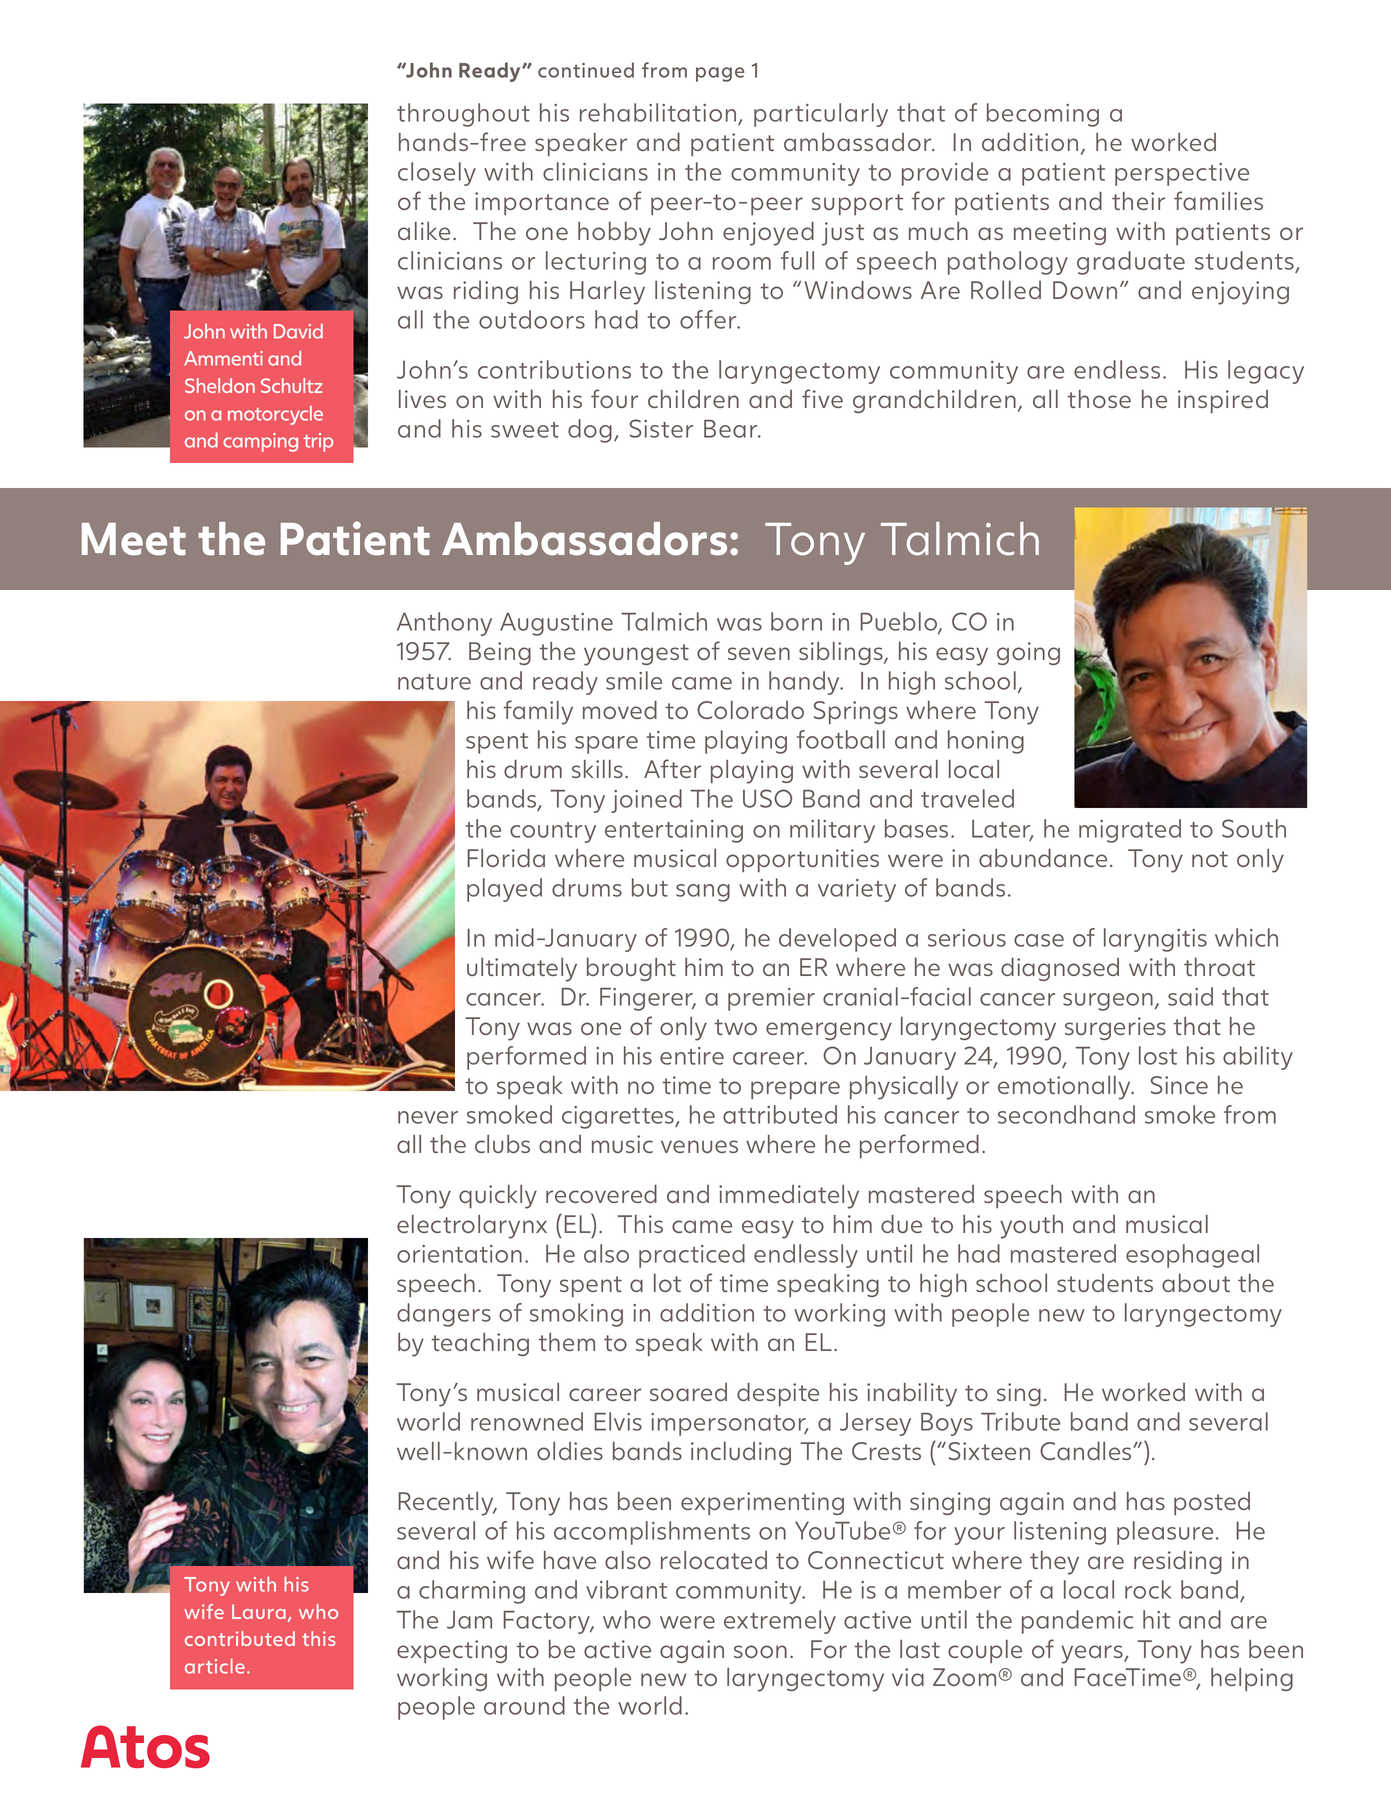 This document has width=1391, height=1800. I want to click on soon, so click(760, 1651).
